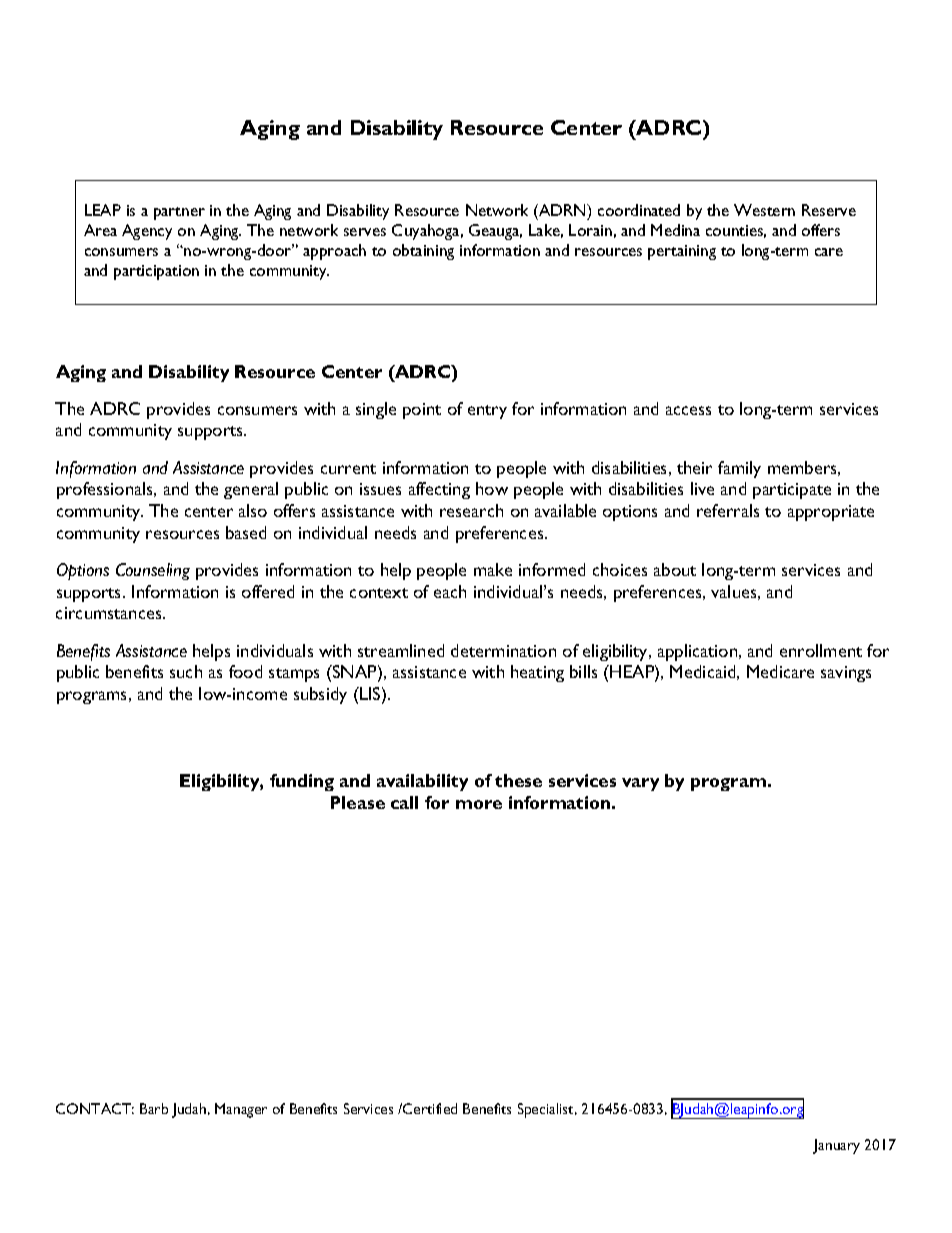 Image resolution: width=952 pixels, height=1233 pixels. I want to click on application, so click(699, 652).
